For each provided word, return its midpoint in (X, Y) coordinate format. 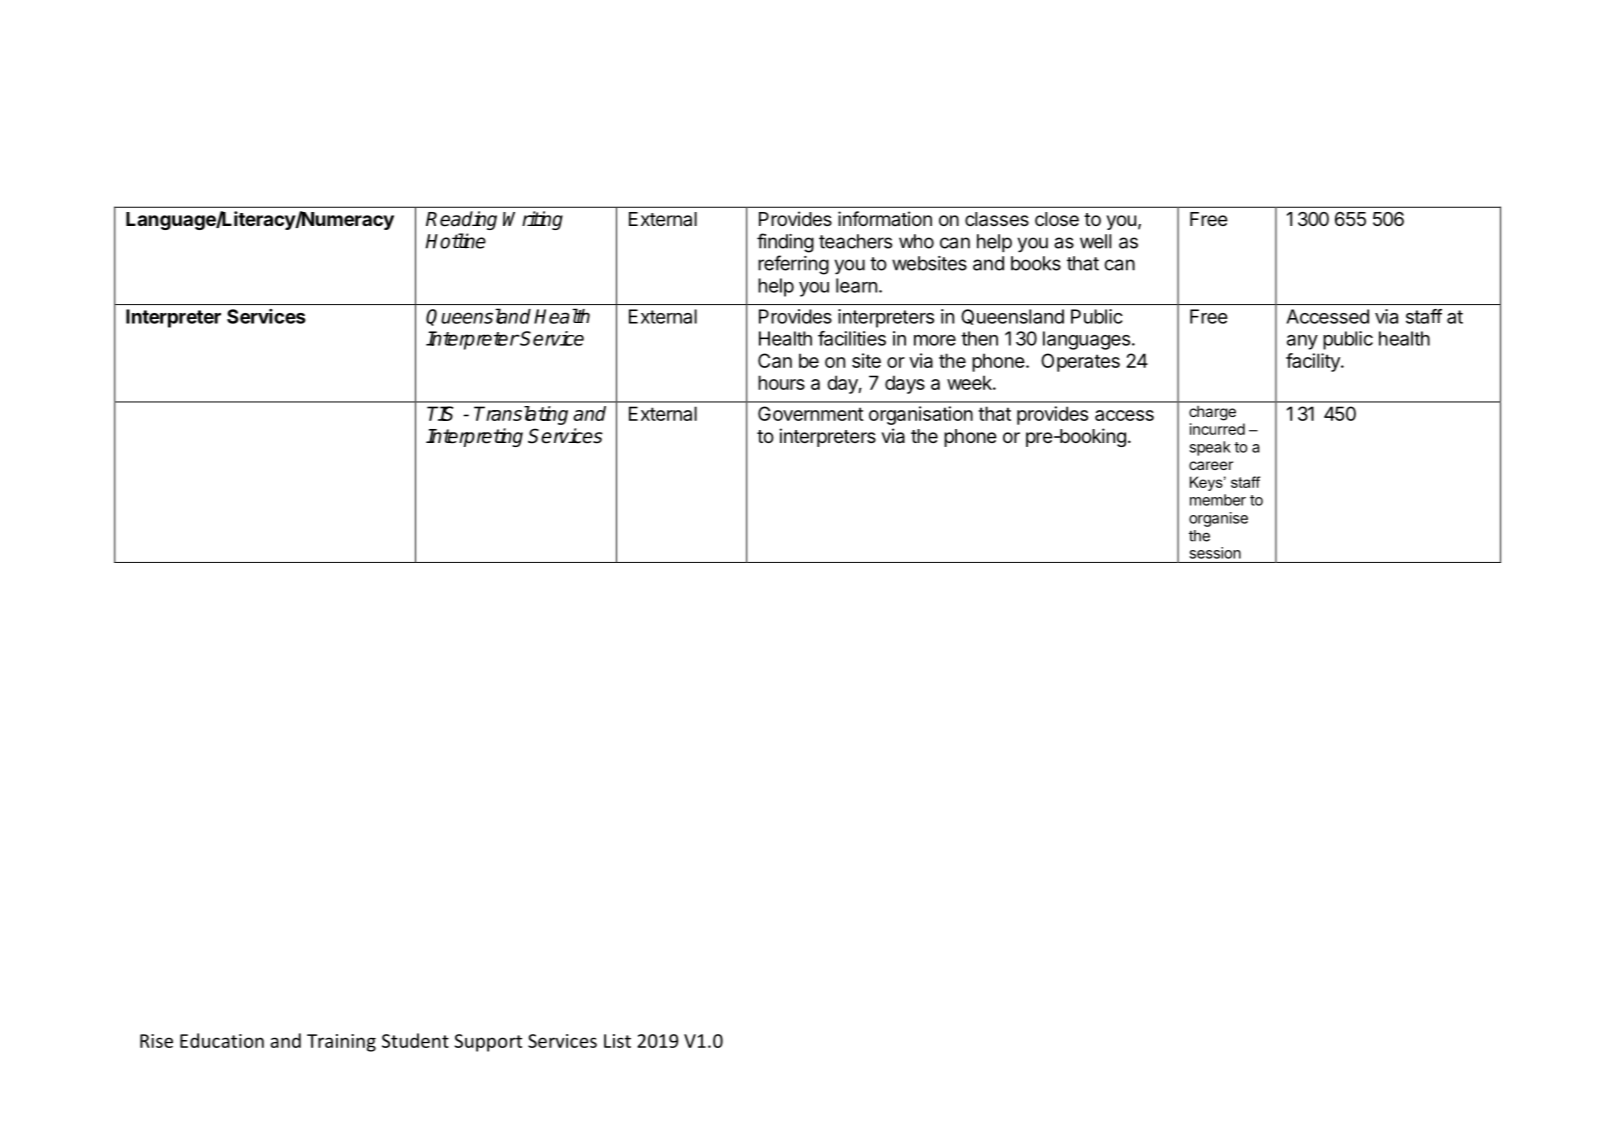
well (1095, 241)
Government (811, 413)
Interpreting (474, 437)
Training (341, 1043)
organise (1218, 519)
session (1215, 553)
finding (785, 243)
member (1218, 500)
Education (222, 1040)
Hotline (456, 241)
